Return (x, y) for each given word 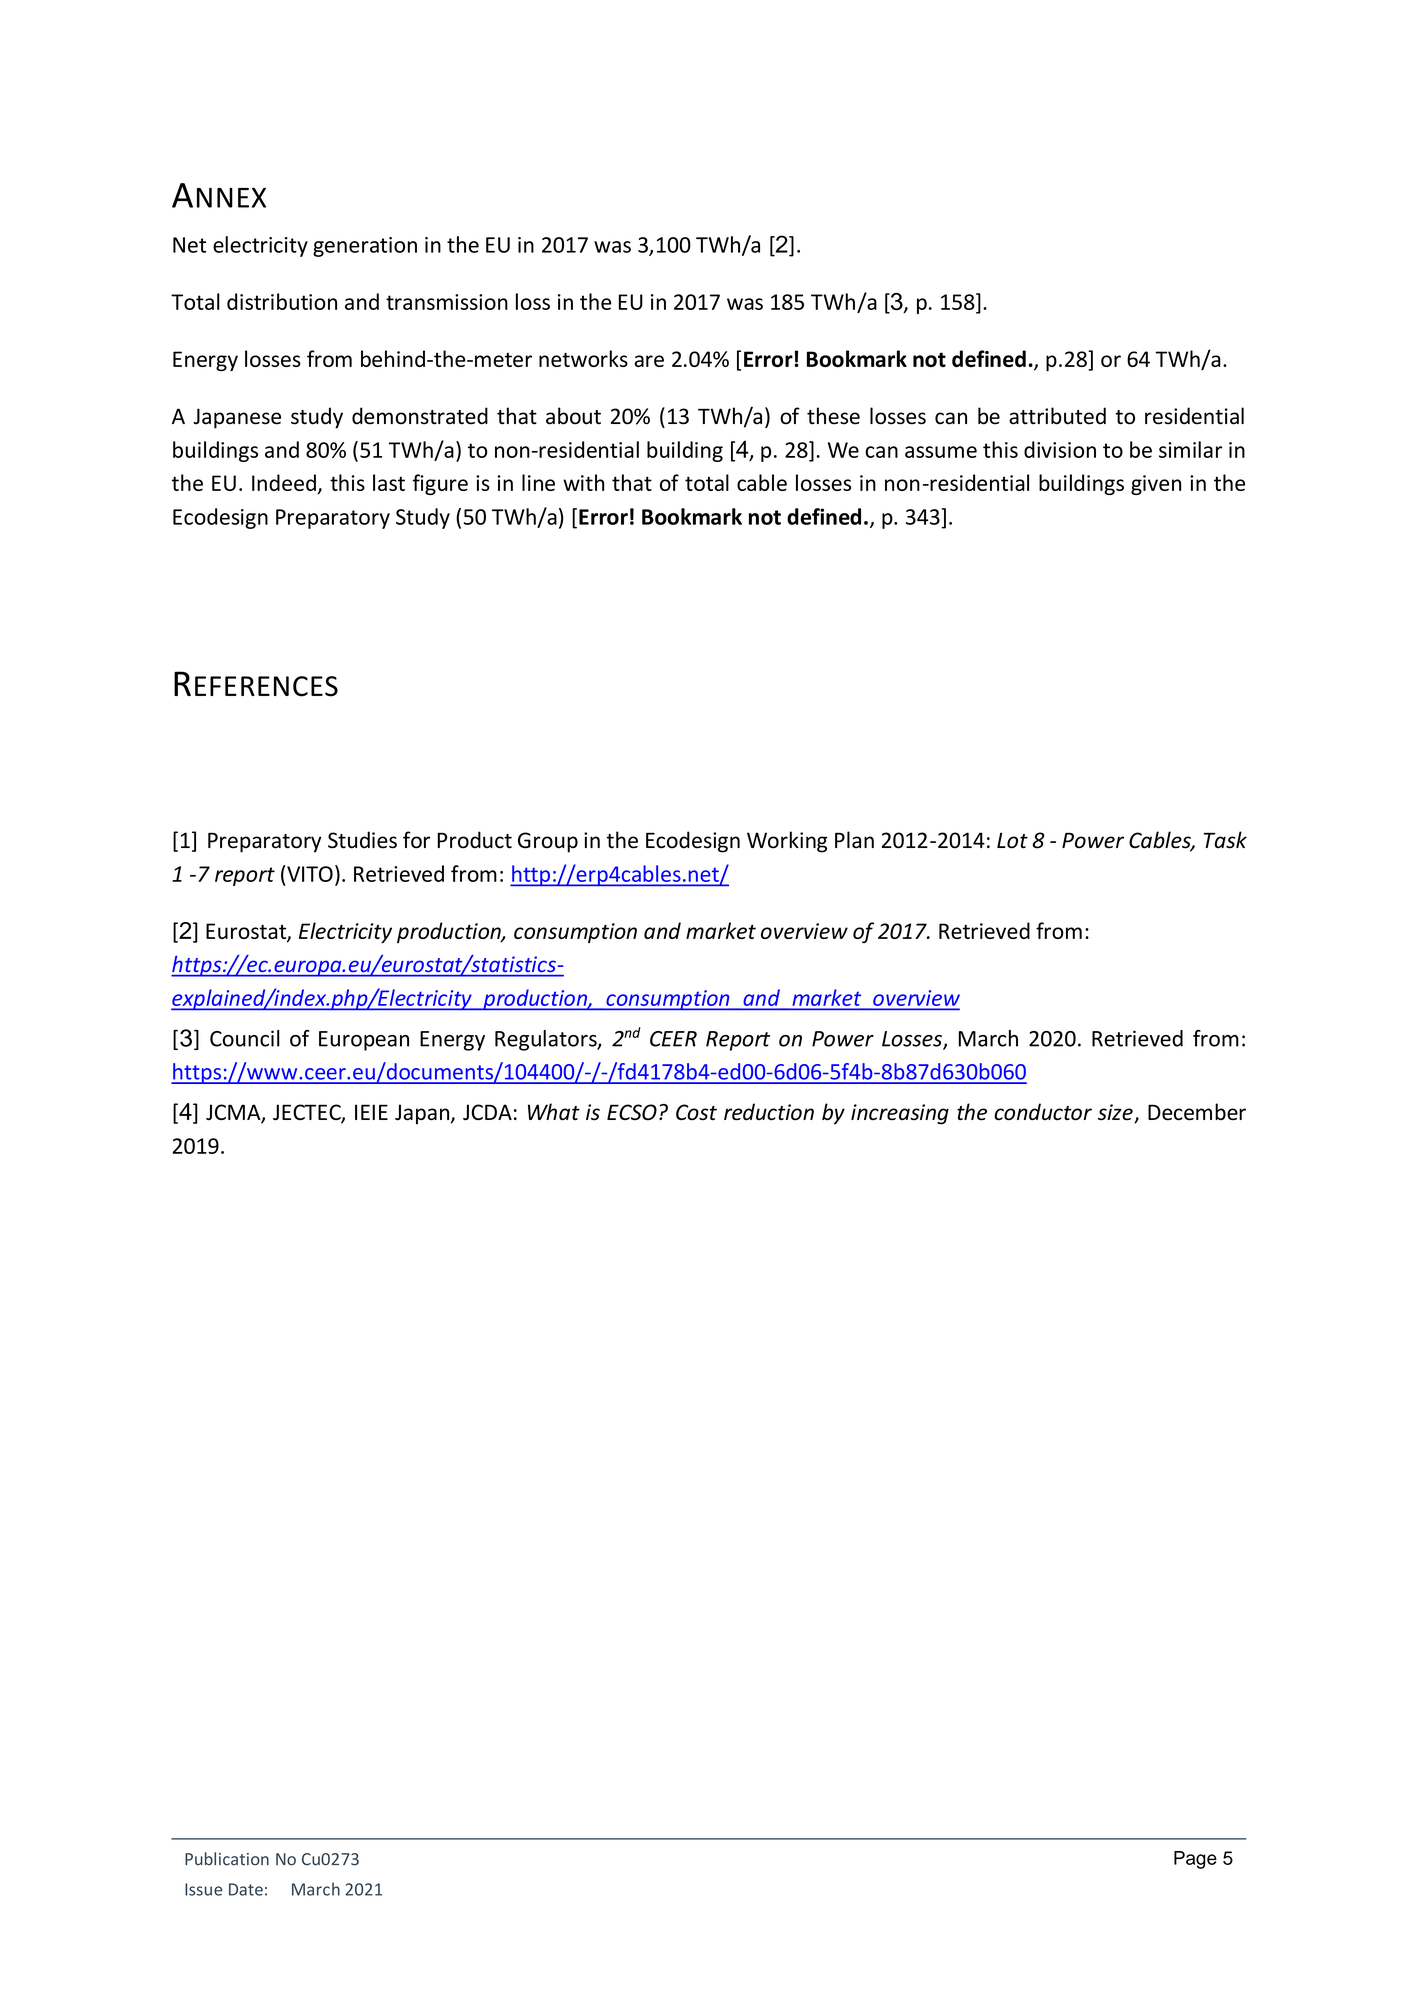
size (1116, 1113)
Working (787, 842)
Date (246, 1889)
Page (1195, 1860)
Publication (227, 1859)
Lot (1012, 840)
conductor (1043, 1112)
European (364, 1041)
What (554, 1112)
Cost (696, 1112)
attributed (1057, 416)
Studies (362, 840)
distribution (282, 301)
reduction (769, 1112)
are (649, 361)
